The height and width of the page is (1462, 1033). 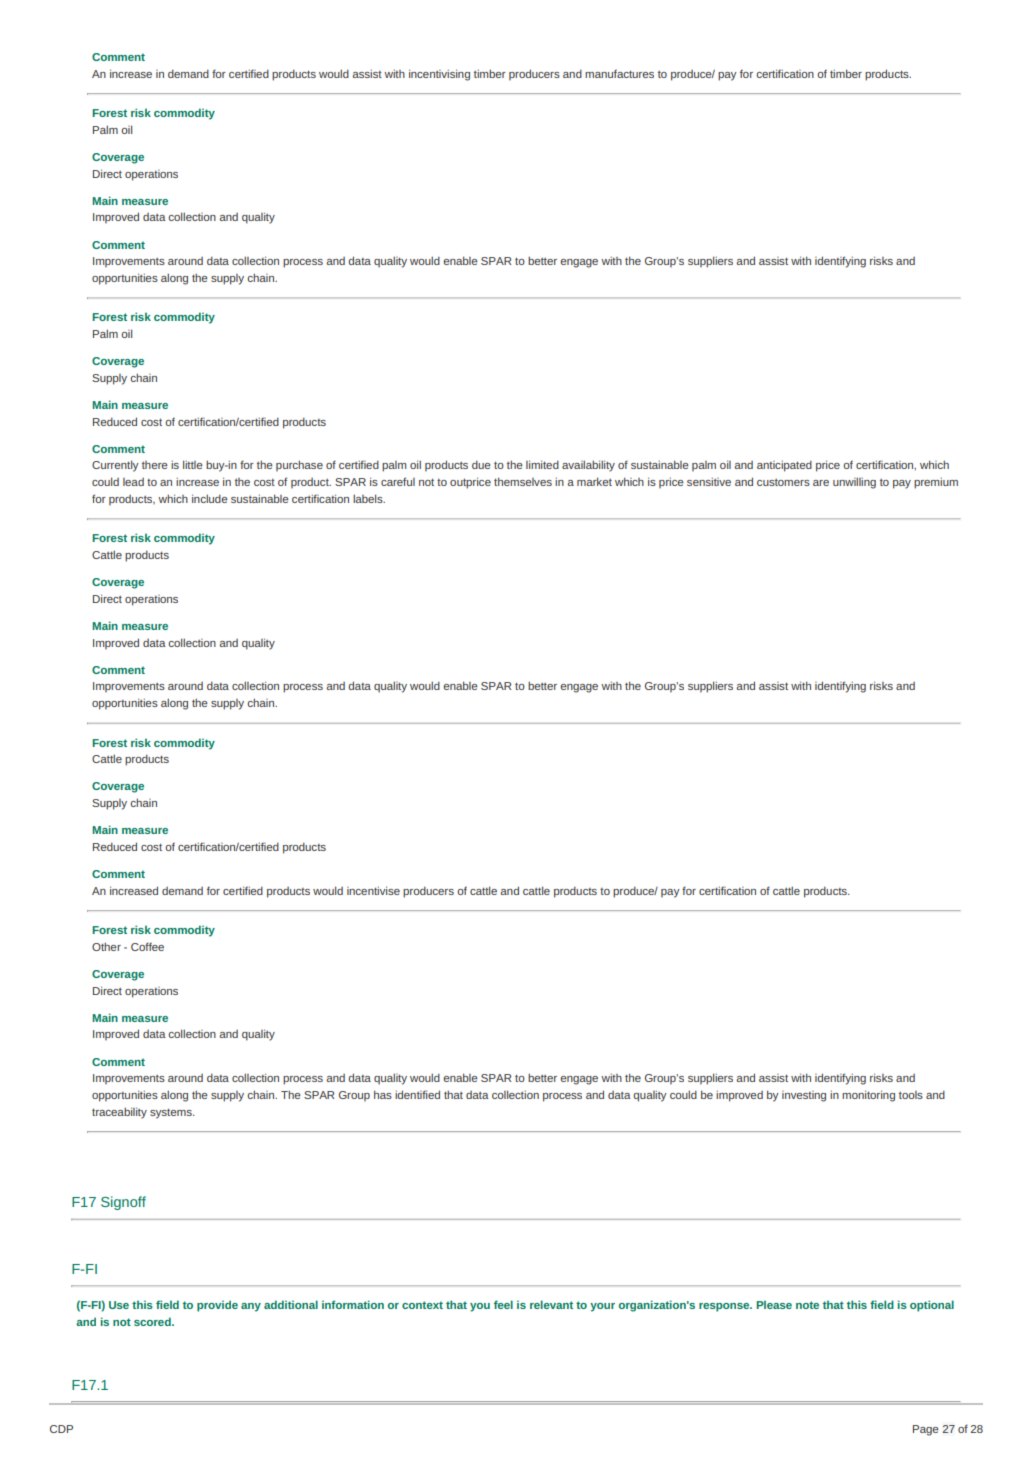 What do you see at coordinates (481, 464) in the page?
I see `due` at bounding box center [481, 464].
